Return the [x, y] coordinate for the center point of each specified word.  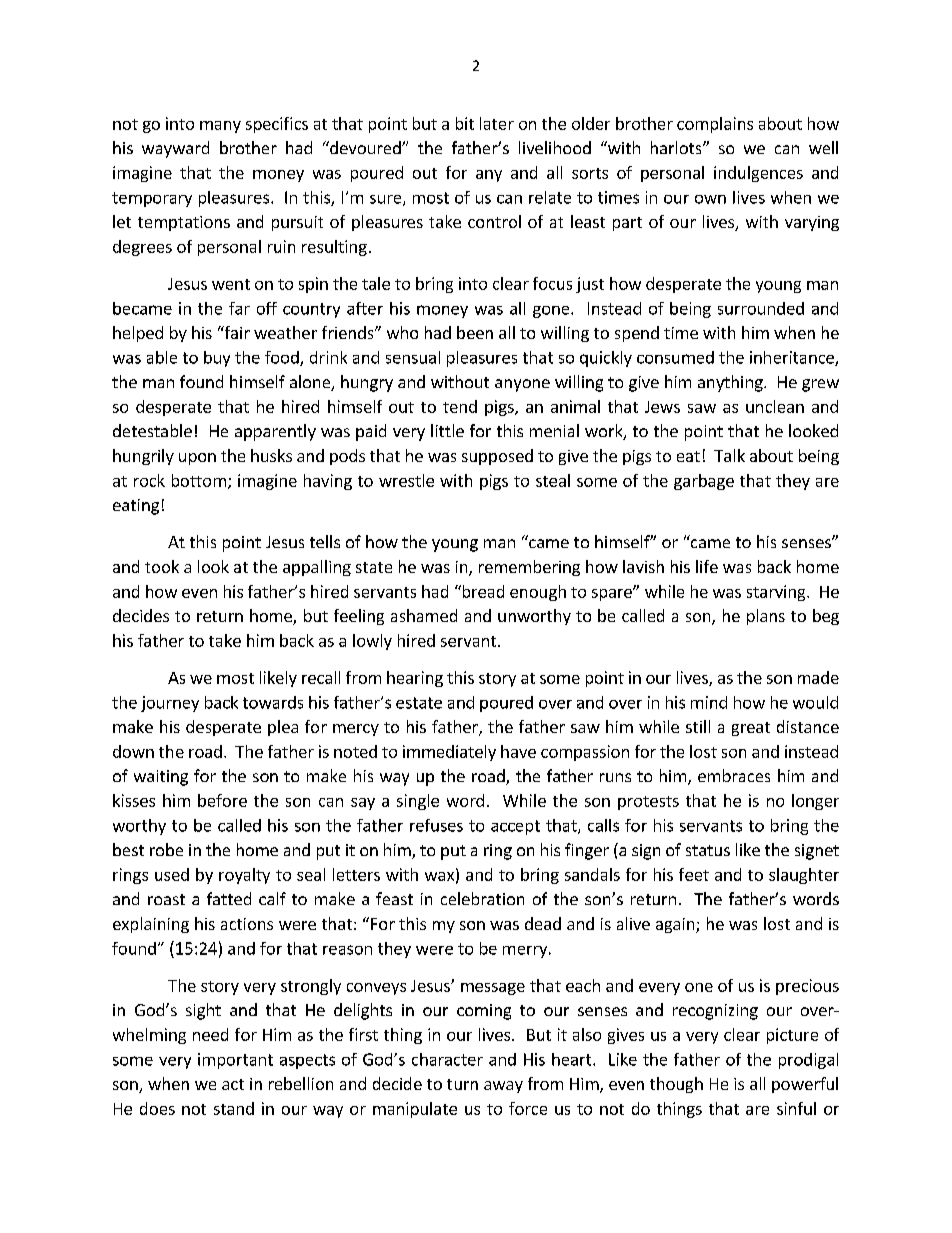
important [235, 1061]
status [708, 850]
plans [766, 617]
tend [460, 406]
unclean [775, 406]
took [162, 566]
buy [217, 359]
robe [166, 849]
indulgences [758, 174]
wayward [175, 149]
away [503, 1087]
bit [465, 123]
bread [482, 591]
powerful [805, 1085]
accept [515, 827]
